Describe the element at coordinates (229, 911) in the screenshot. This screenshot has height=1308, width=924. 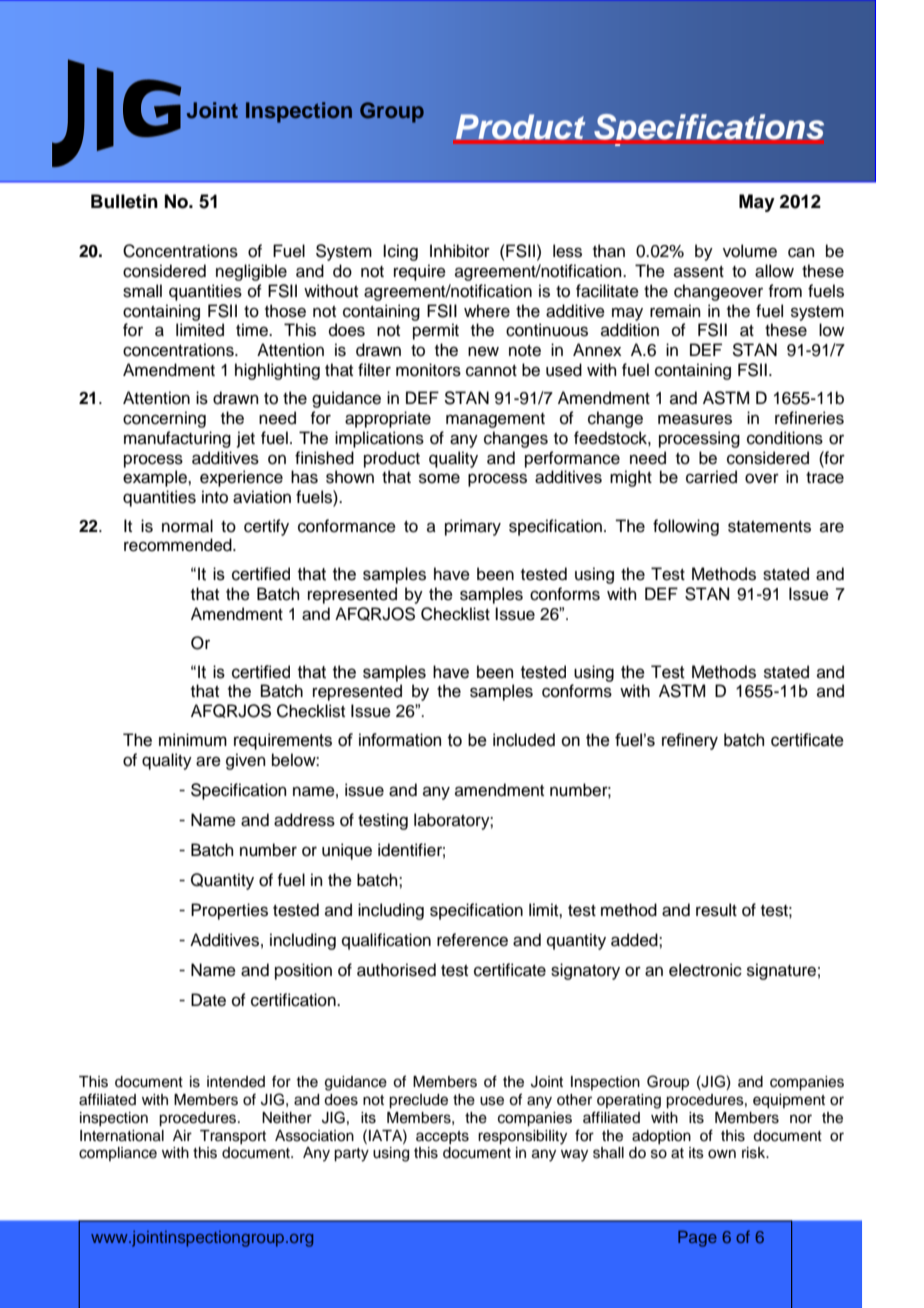
I see `Properties` at that location.
